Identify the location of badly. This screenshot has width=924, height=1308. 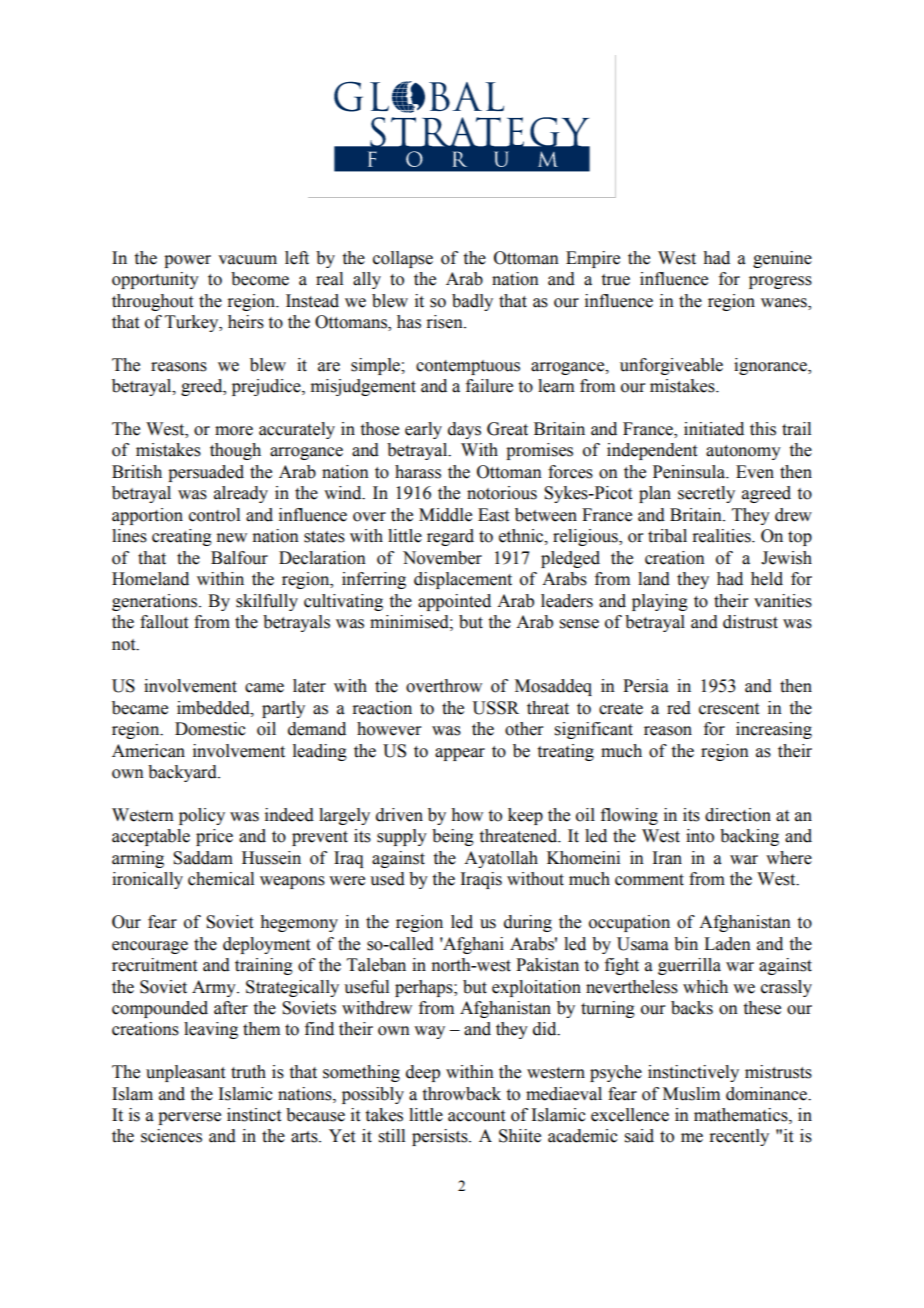
(472, 302).
